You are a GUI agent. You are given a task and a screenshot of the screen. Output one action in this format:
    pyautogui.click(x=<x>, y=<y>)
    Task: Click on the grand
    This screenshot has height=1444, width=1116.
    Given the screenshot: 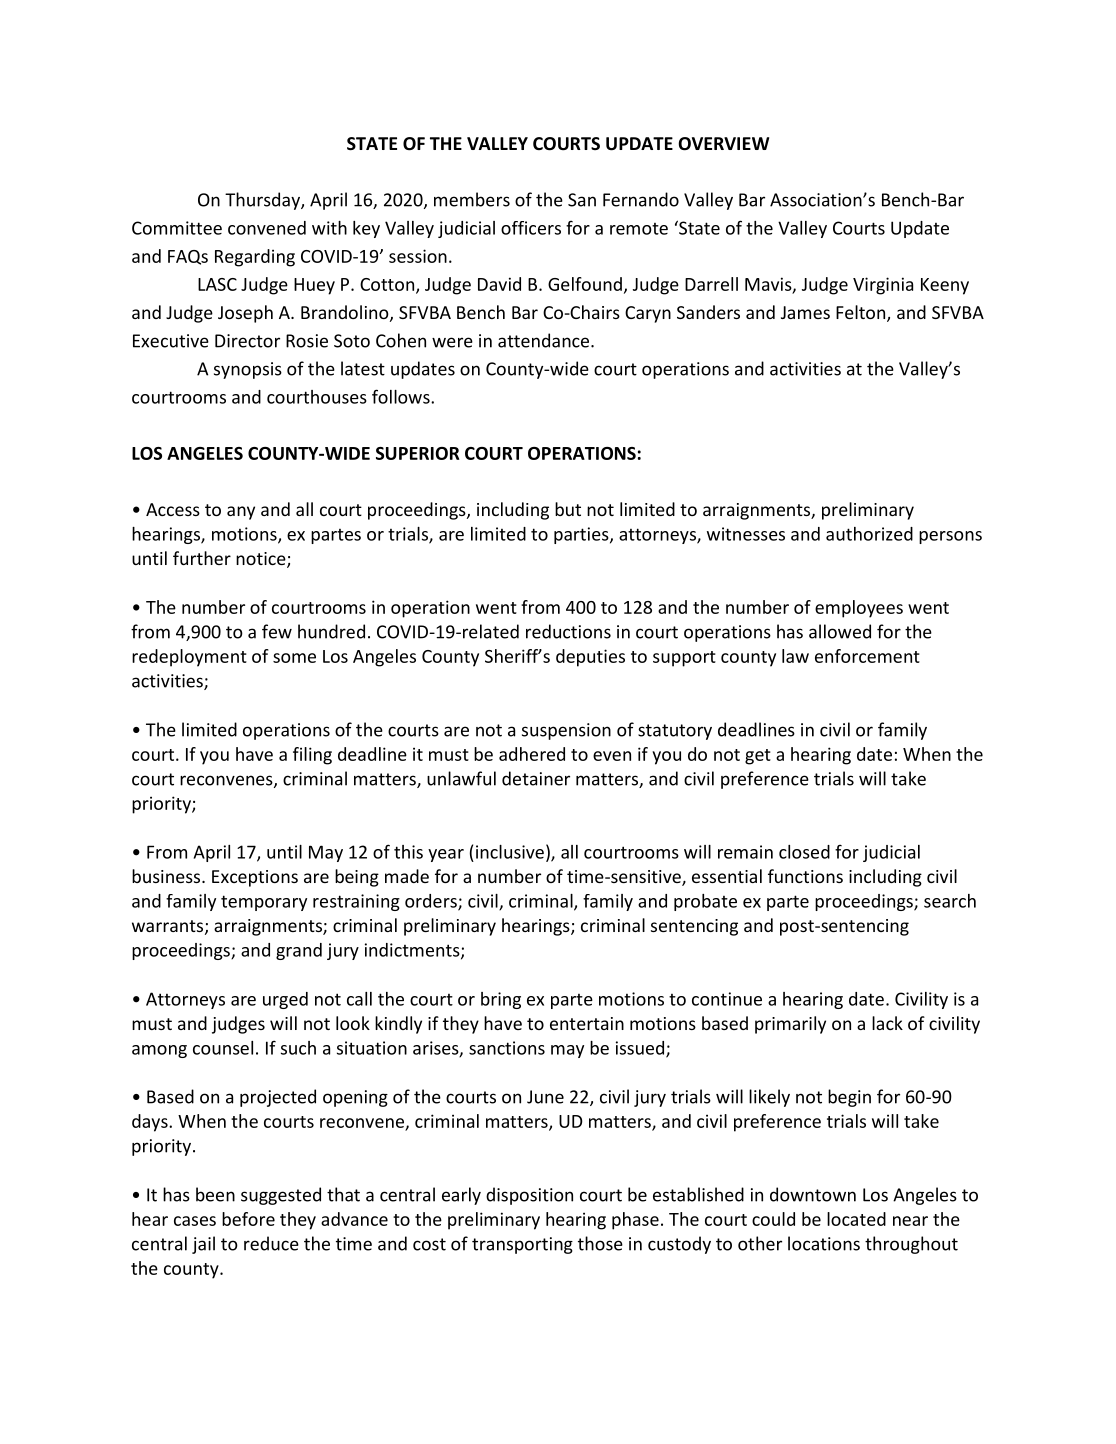 What is the action you would take?
    pyautogui.click(x=299, y=951)
